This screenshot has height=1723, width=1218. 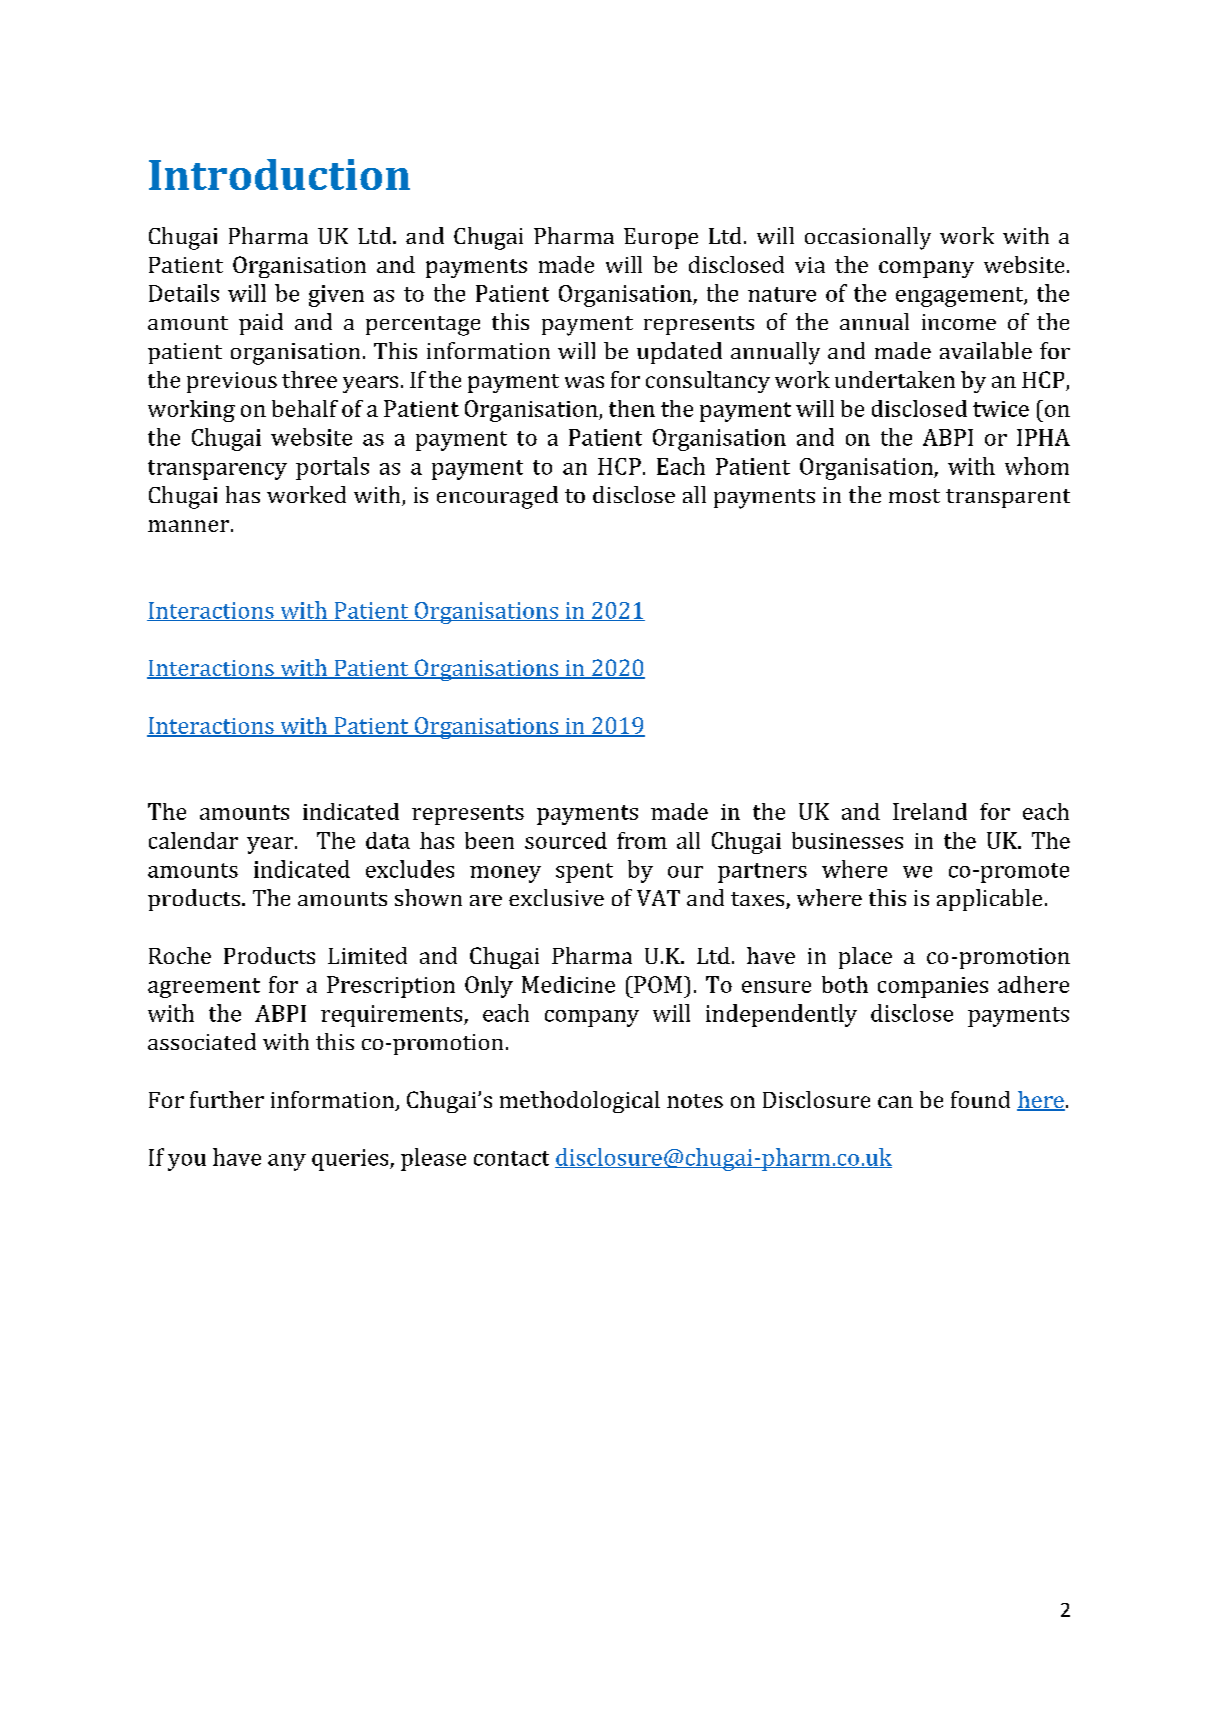 What do you see at coordinates (930, 811) in the screenshot?
I see `Ireland` at bounding box center [930, 811].
